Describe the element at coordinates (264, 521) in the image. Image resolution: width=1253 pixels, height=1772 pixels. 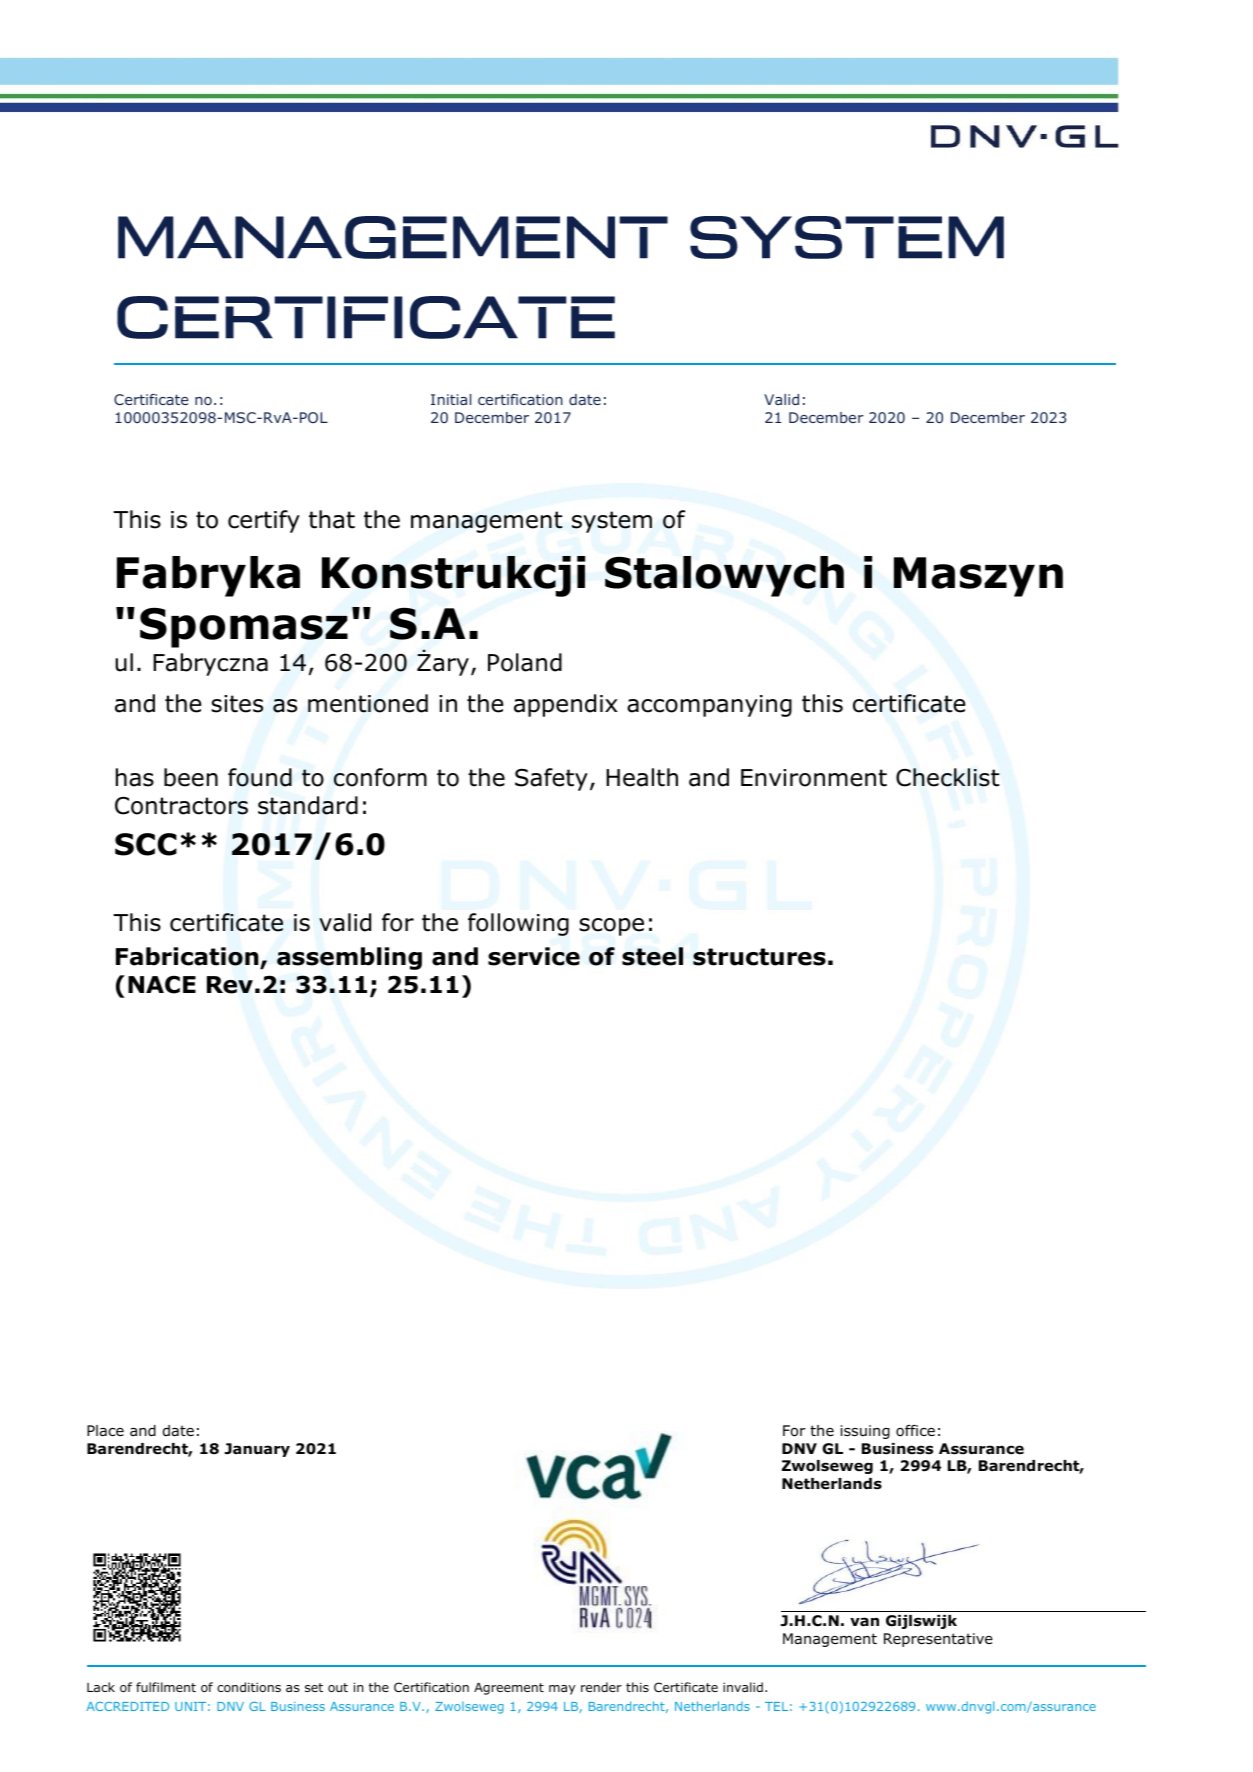
I see `certify` at that location.
